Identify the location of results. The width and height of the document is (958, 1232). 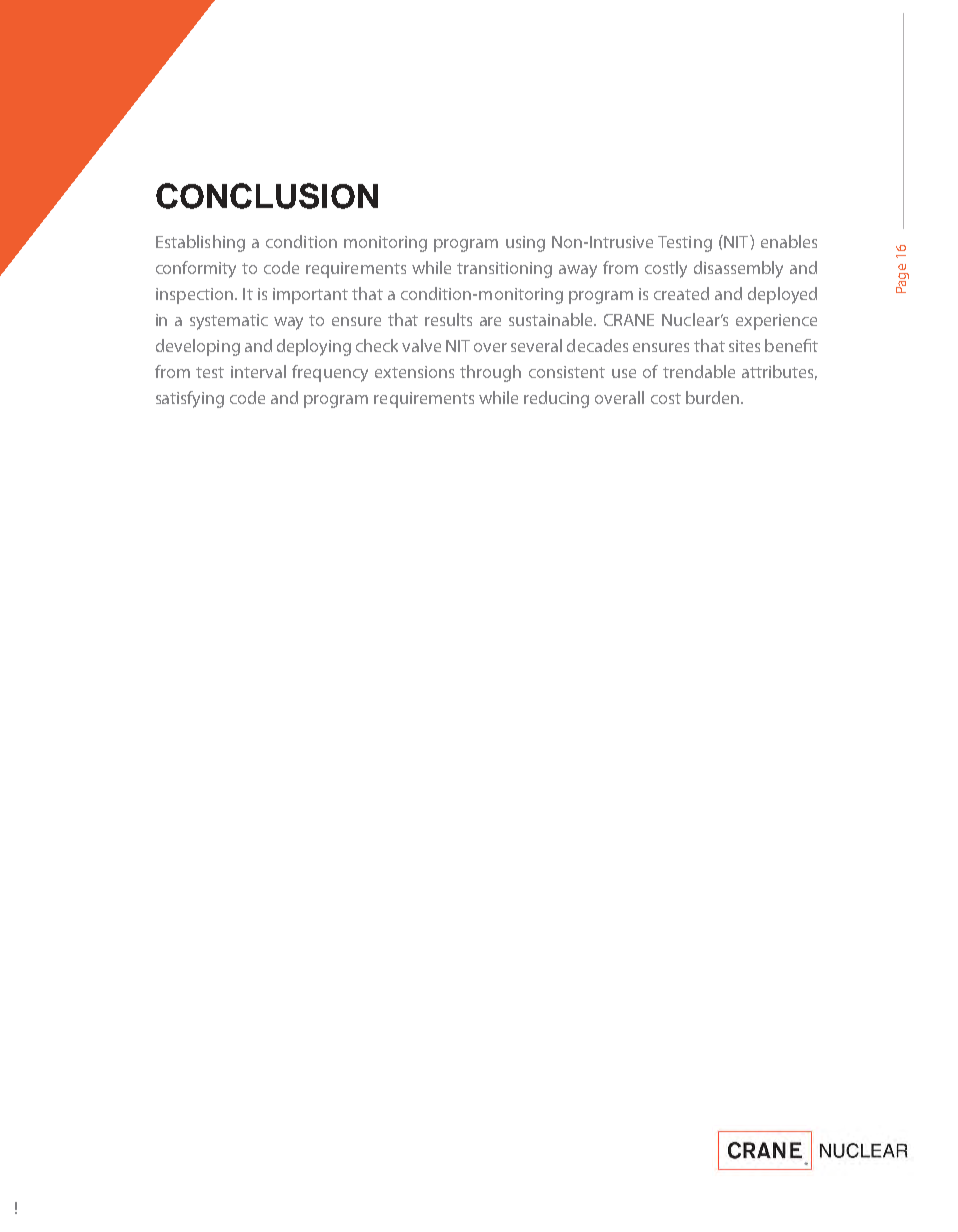
(448, 319).
